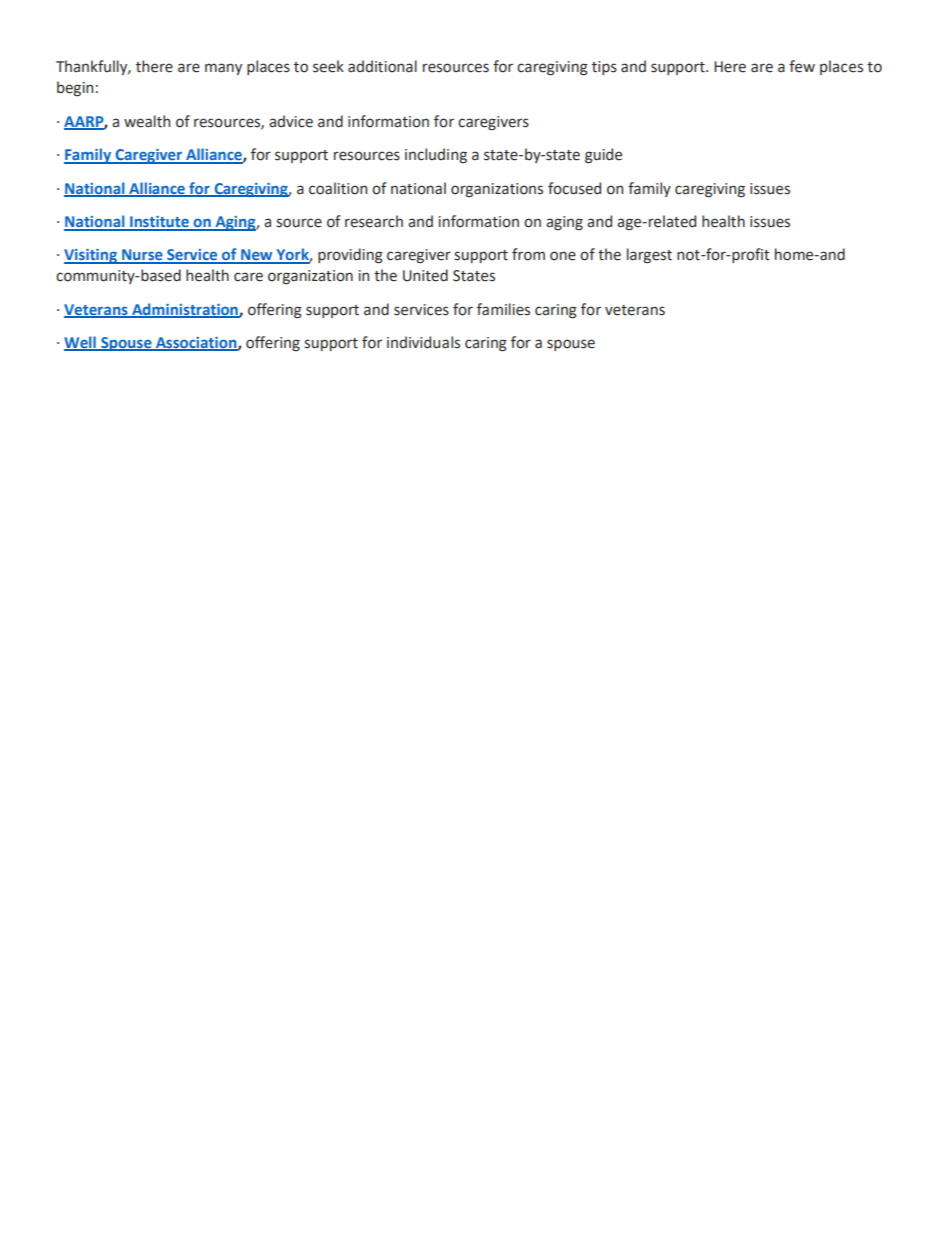 This screenshot has height=1233, width=952. I want to click on largest, so click(649, 255).
